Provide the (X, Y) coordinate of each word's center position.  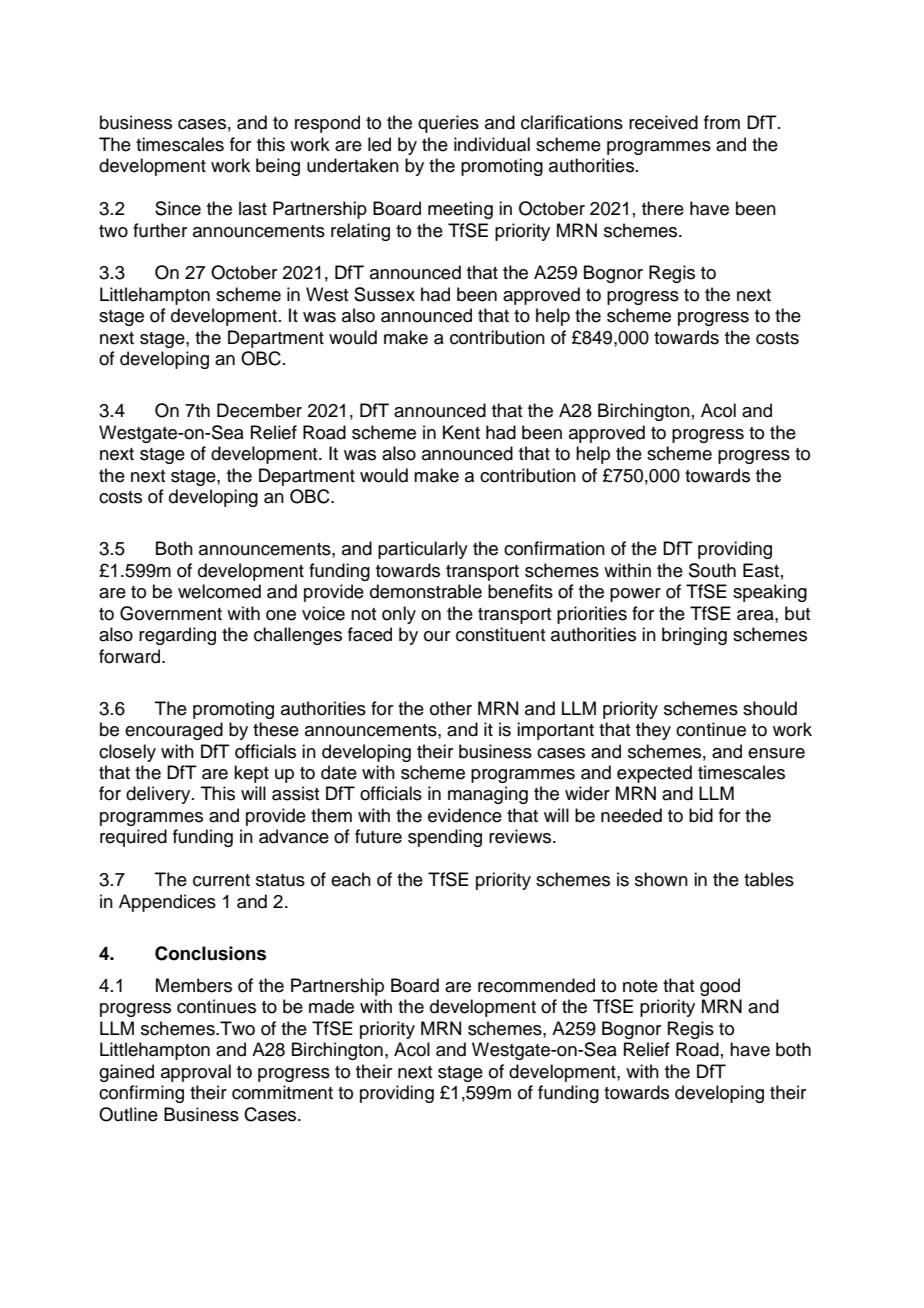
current (221, 880)
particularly (423, 550)
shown (661, 879)
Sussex (384, 294)
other (451, 708)
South (712, 570)
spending (445, 838)
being (278, 167)
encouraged (174, 731)
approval (196, 1073)
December (259, 410)
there (663, 208)
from (722, 122)
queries (448, 124)
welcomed (219, 591)
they (653, 731)
